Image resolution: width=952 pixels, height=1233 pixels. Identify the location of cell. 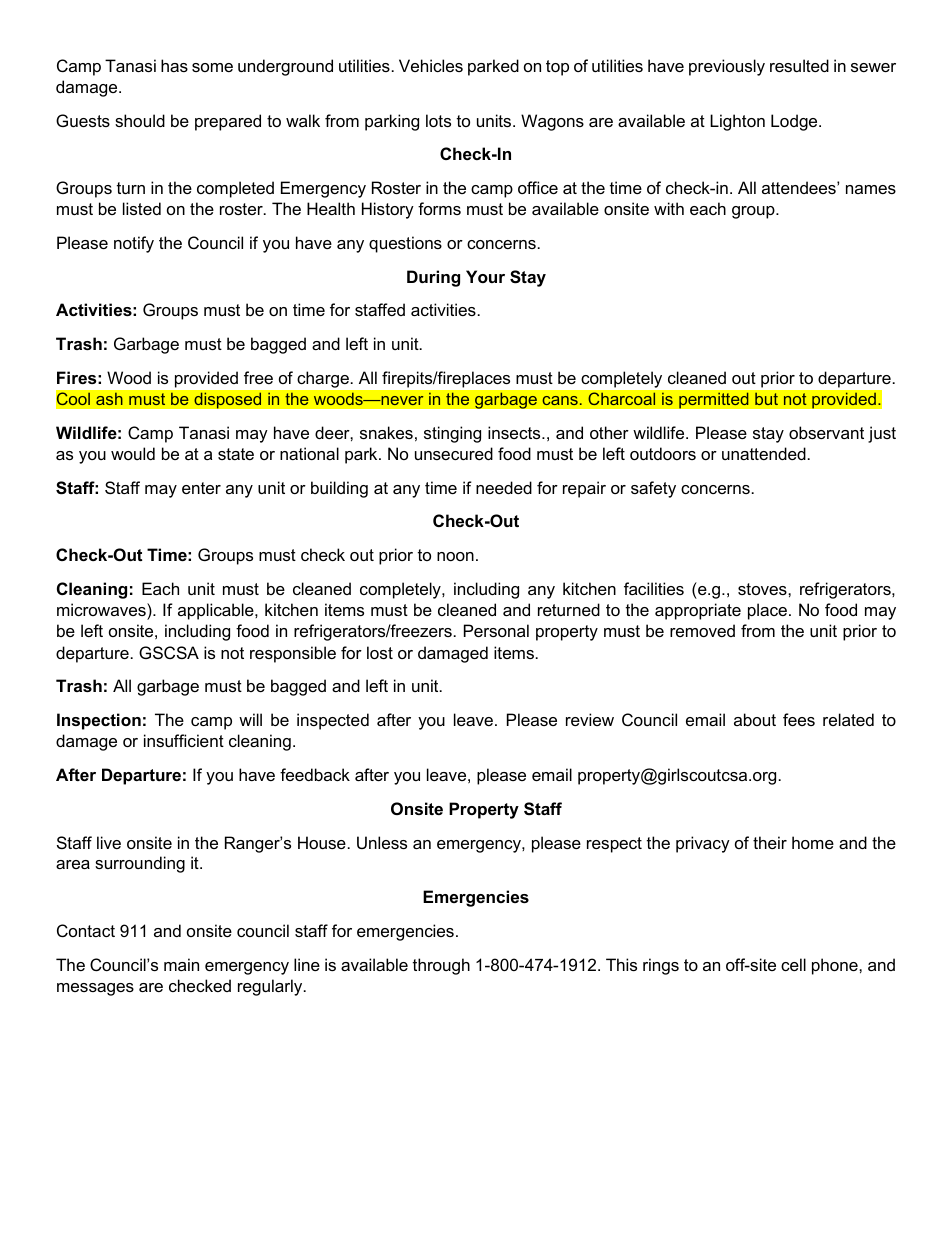
(793, 964).
